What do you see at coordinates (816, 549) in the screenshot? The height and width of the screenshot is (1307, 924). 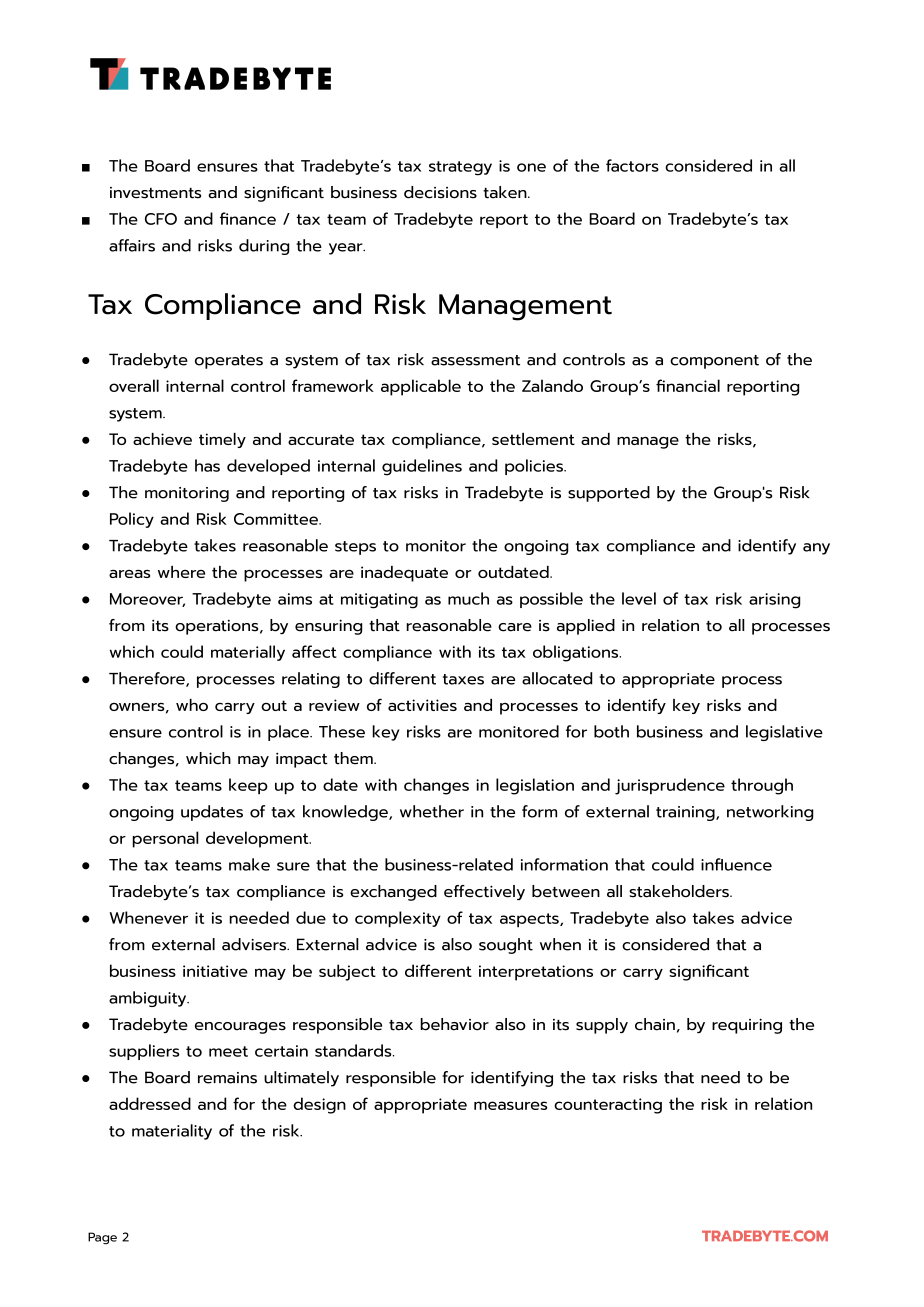 I see `any` at bounding box center [816, 549].
